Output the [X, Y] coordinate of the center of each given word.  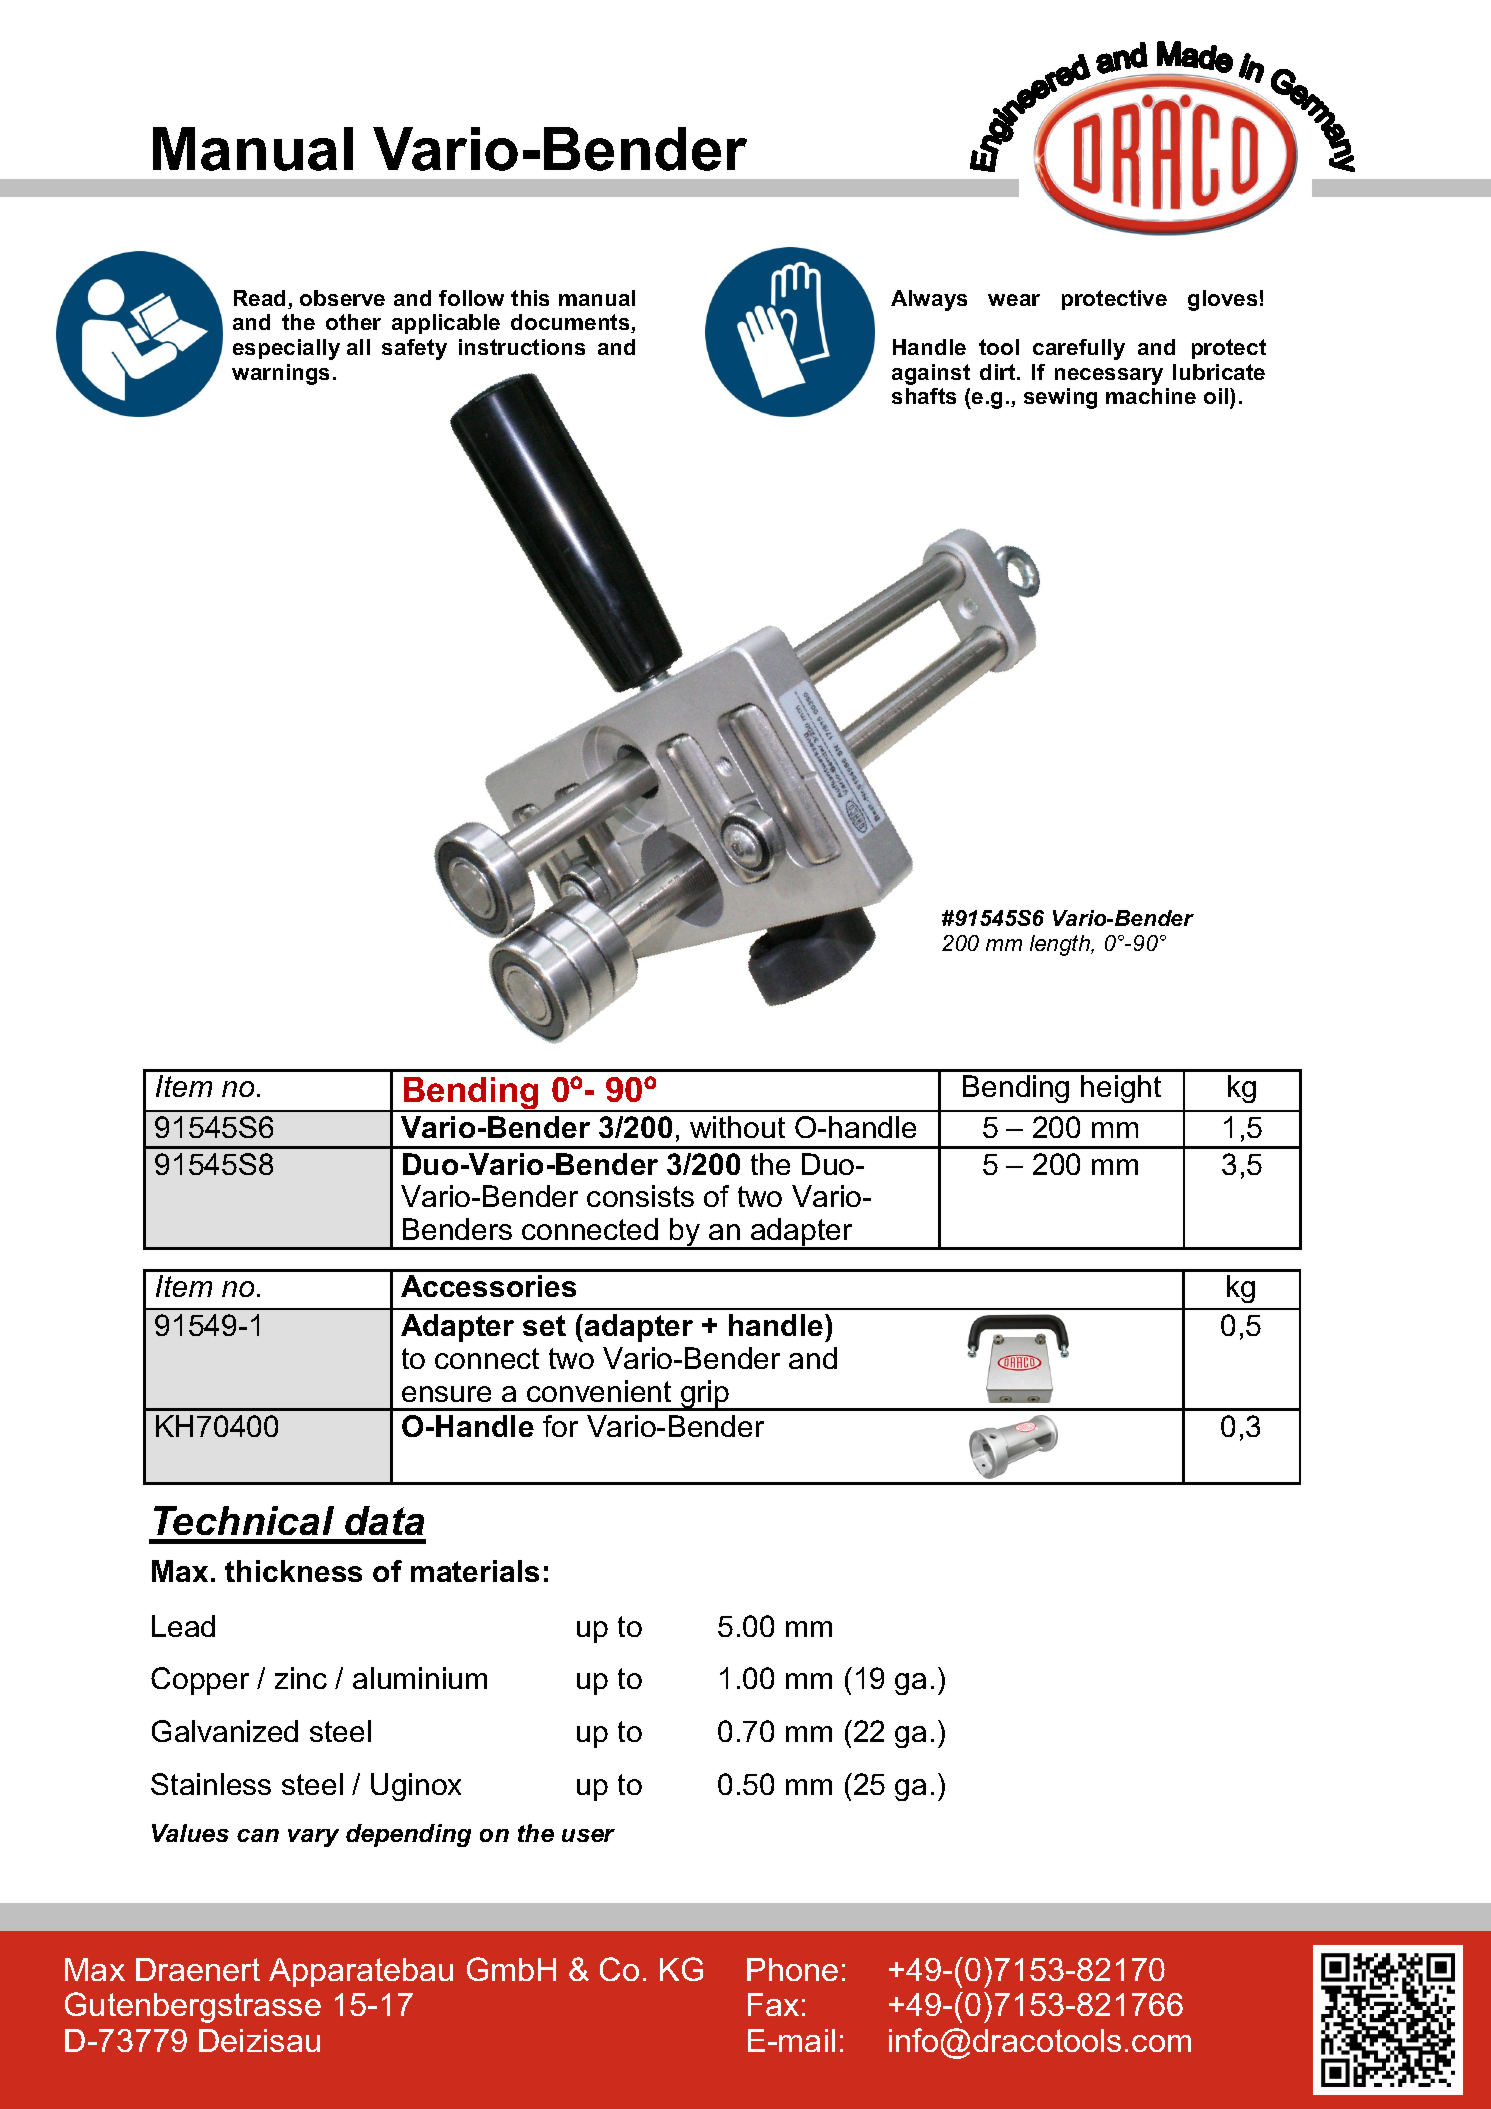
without [737, 1127]
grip [705, 1395]
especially [286, 349]
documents [571, 323]
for [560, 1426]
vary [313, 1838]
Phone [792, 1969]
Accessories [488, 1286]
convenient [599, 1391]
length [1061, 945]
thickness [293, 1571]
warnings [280, 374]
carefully [1079, 349]
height [1121, 1089]
